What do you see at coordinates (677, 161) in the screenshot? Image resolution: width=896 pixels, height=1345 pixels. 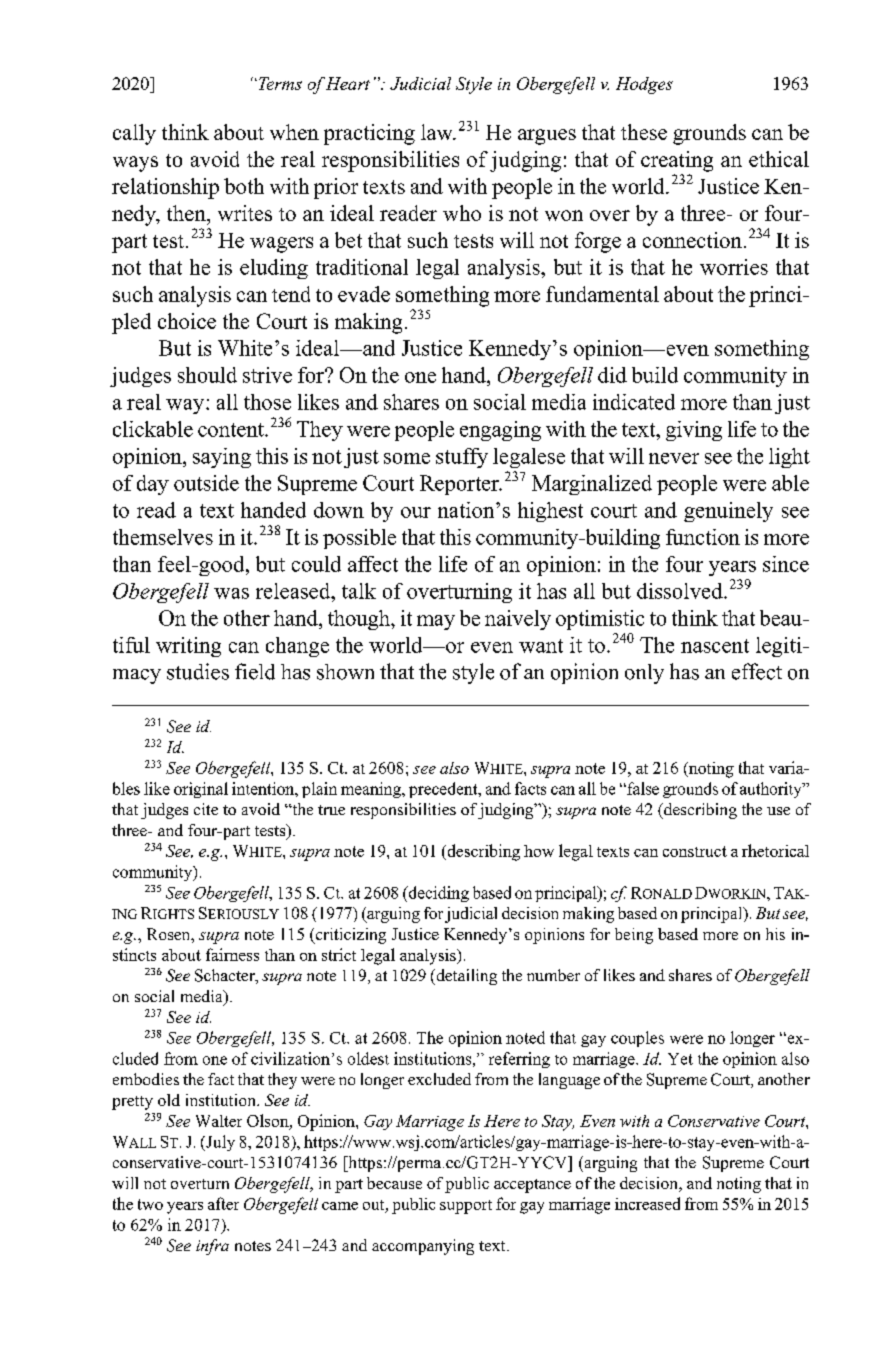 I see `creating` at bounding box center [677, 161].
